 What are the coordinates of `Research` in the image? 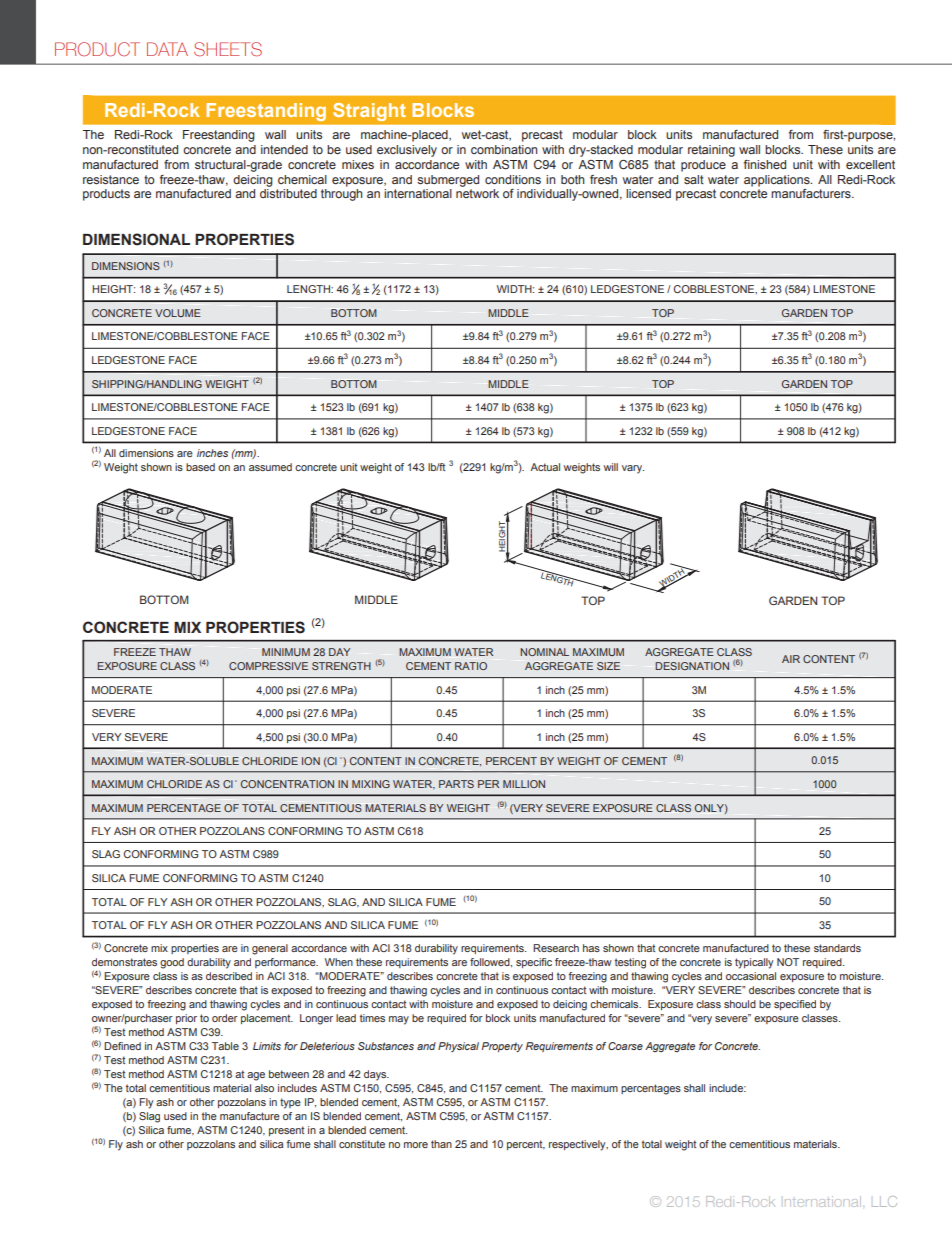 It's located at (556, 948).
